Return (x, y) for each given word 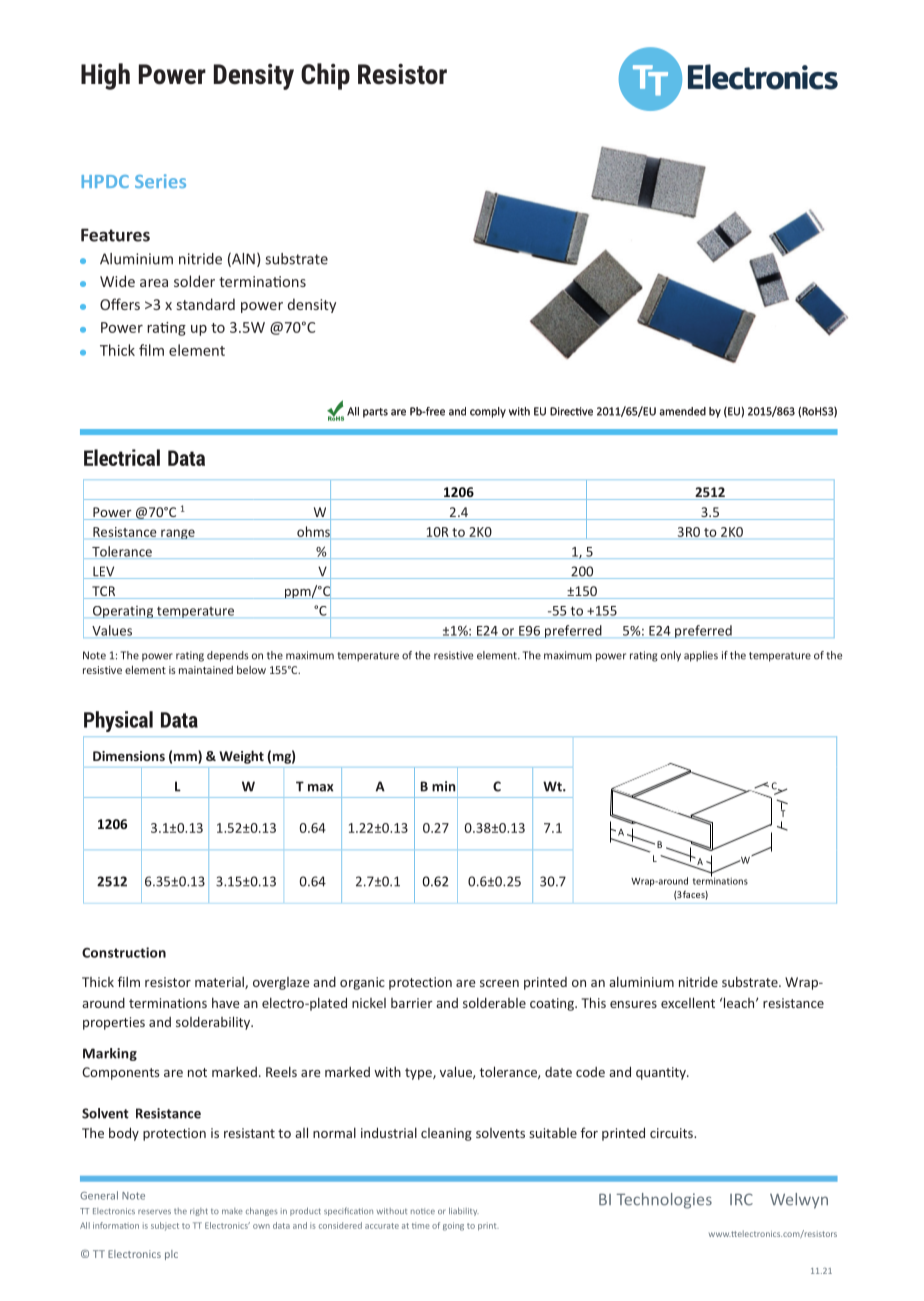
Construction (124, 952)
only (671, 656)
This (594, 1002)
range (178, 534)
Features (115, 235)
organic (362, 983)
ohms (314, 531)
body (124, 1134)
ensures (633, 1004)
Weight (241, 757)
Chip (325, 76)
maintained (206, 670)
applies (701, 656)
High (105, 76)
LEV (104, 572)
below (251, 669)
